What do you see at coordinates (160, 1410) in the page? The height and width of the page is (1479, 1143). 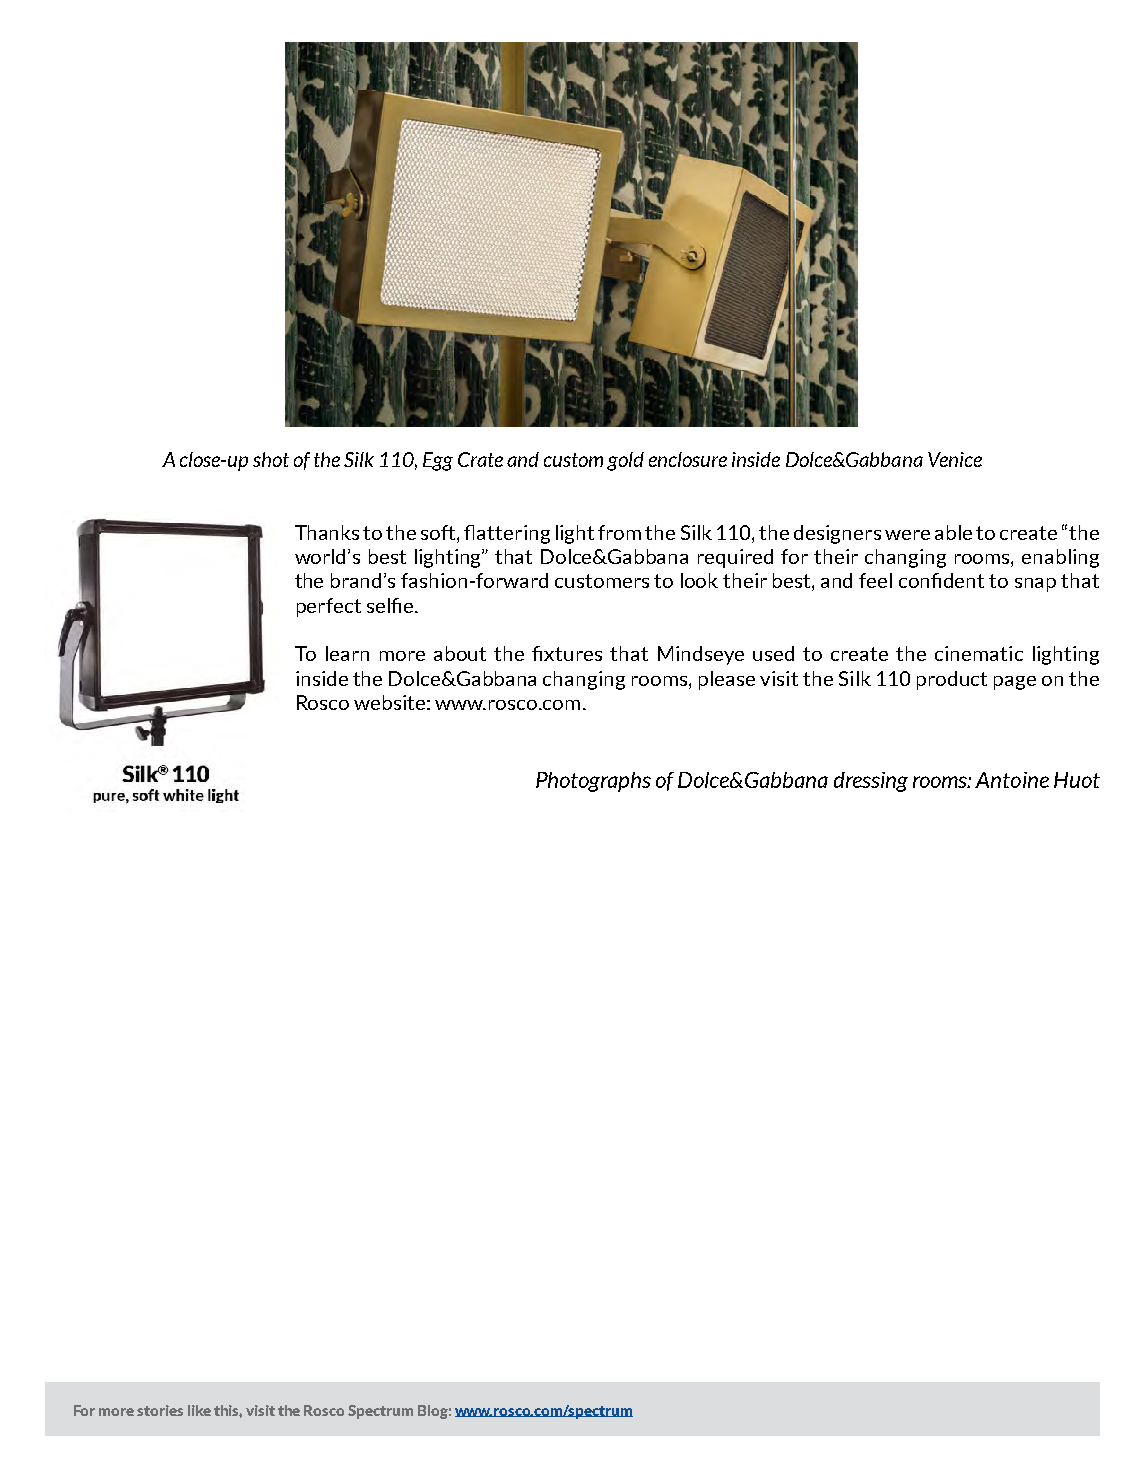 I see `stories` at bounding box center [160, 1410].
